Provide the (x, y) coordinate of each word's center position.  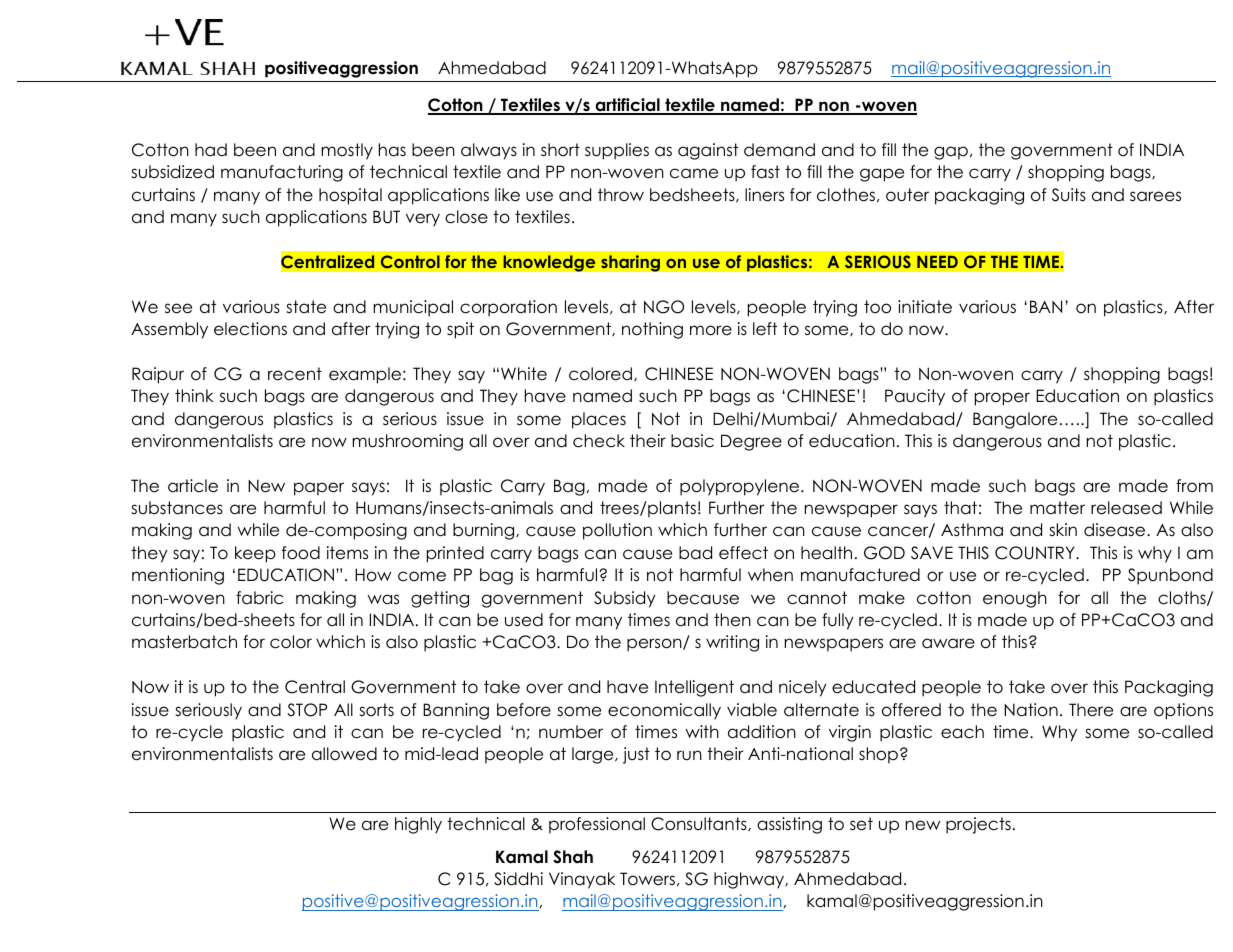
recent (295, 374)
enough (1015, 599)
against (708, 151)
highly (418, 825)
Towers (647, 879)
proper (1002, 399)
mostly (347, 151)
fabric (259, 598)
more (711, 330)
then (732, 620)
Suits (1069, 195)
